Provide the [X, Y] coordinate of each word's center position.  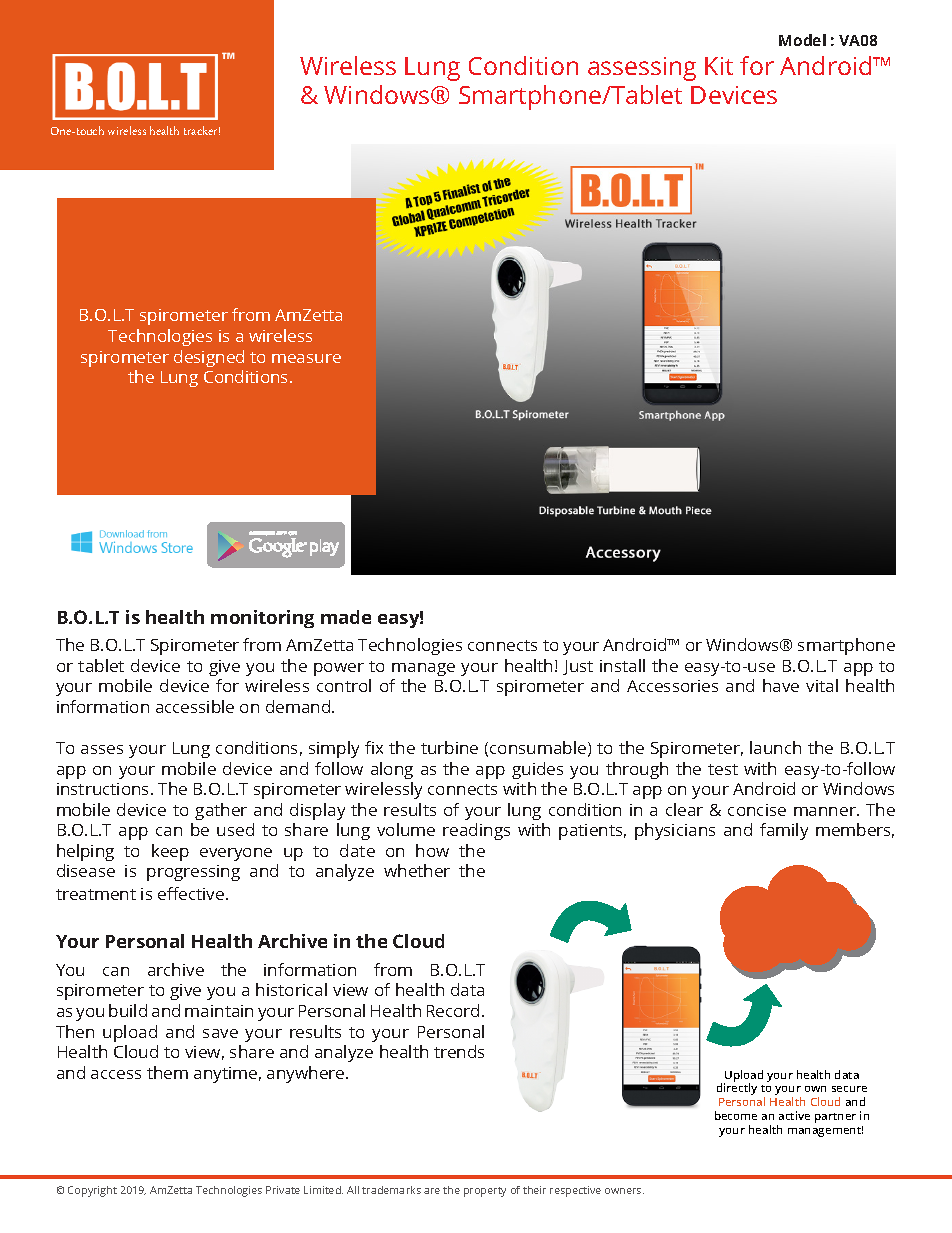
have [781, 685]
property [485, 1192]
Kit [719, 66]
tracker [202, 130]
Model [802, 40]
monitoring [262, 619]
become [736, 1115]
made [346, 617]
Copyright [92, 1191]
